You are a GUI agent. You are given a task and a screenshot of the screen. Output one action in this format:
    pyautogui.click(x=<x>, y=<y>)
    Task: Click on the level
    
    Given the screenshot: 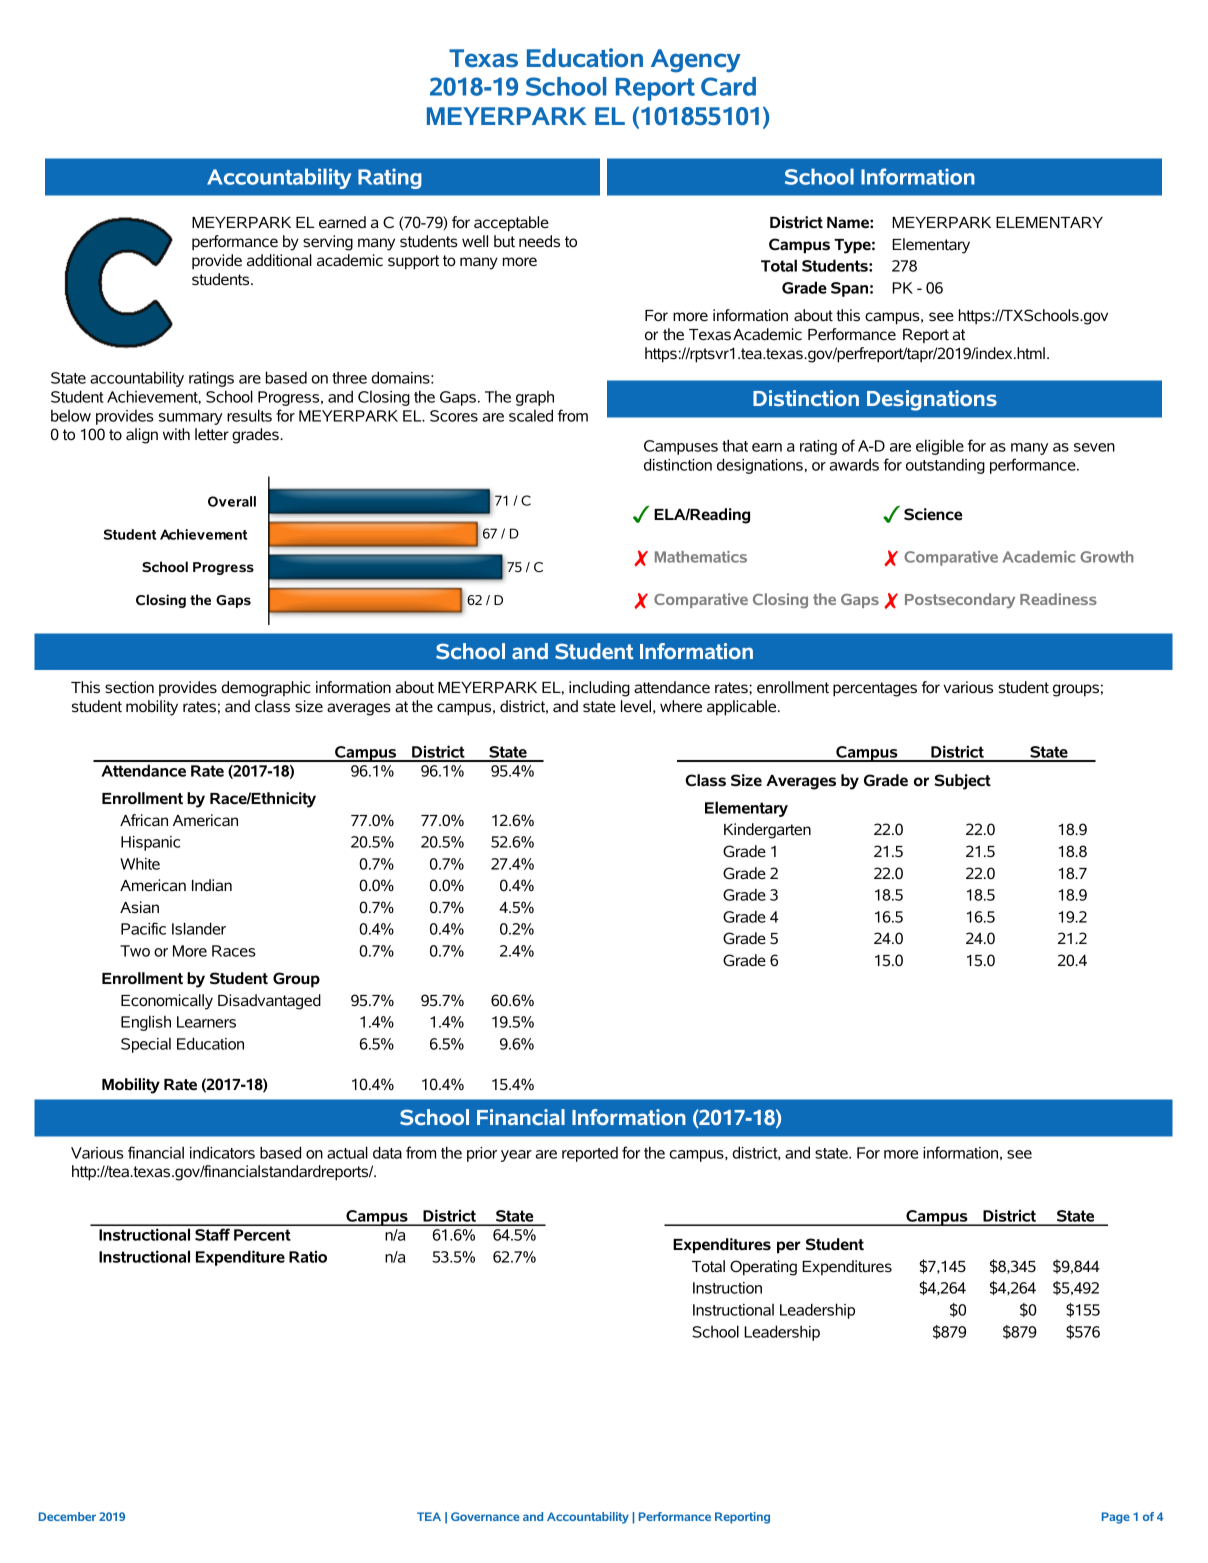 What is the action you would take?
    pyautogui.click(x=636, y=706)
